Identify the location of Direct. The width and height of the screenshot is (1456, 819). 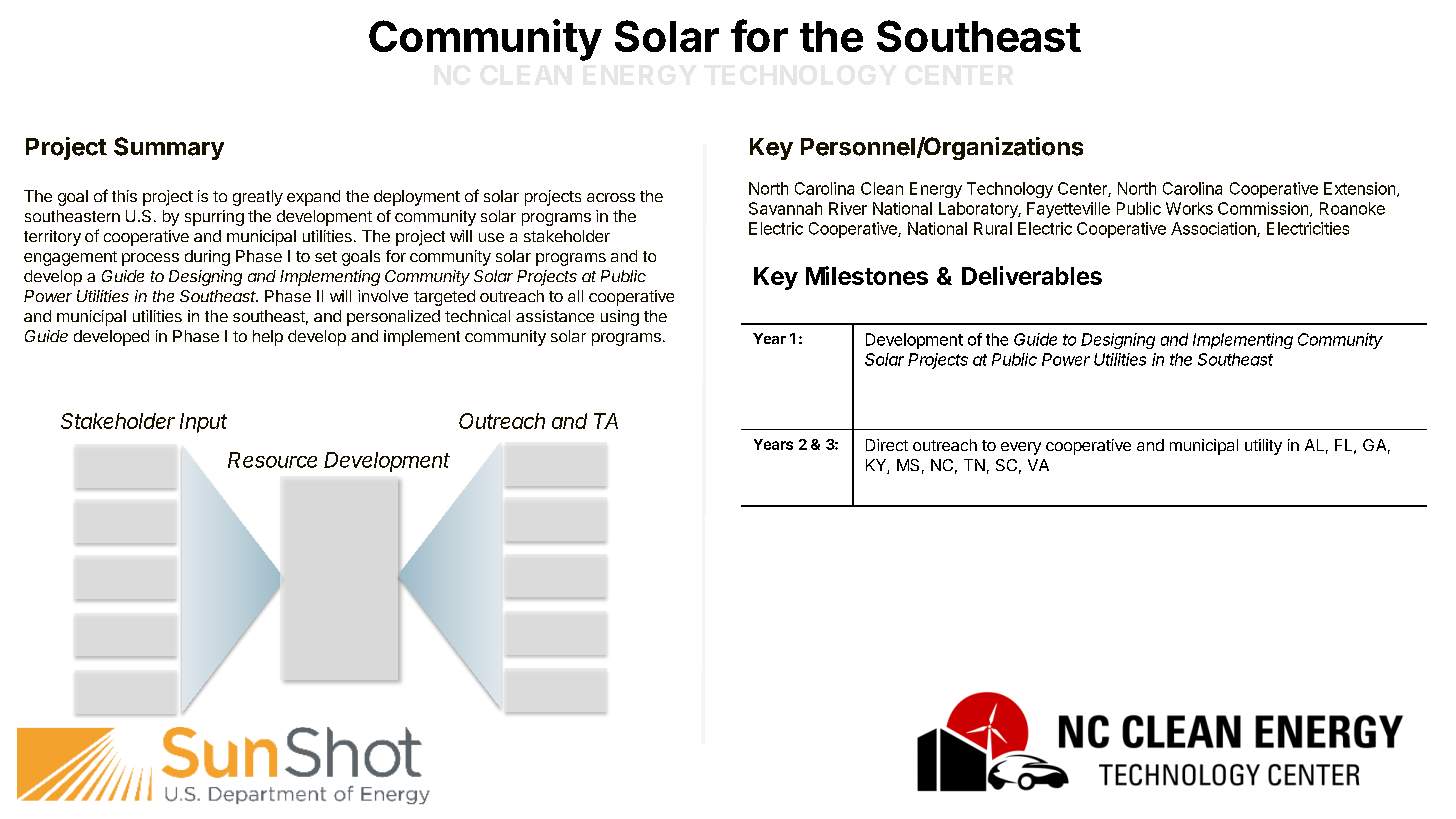
(887, 445).
